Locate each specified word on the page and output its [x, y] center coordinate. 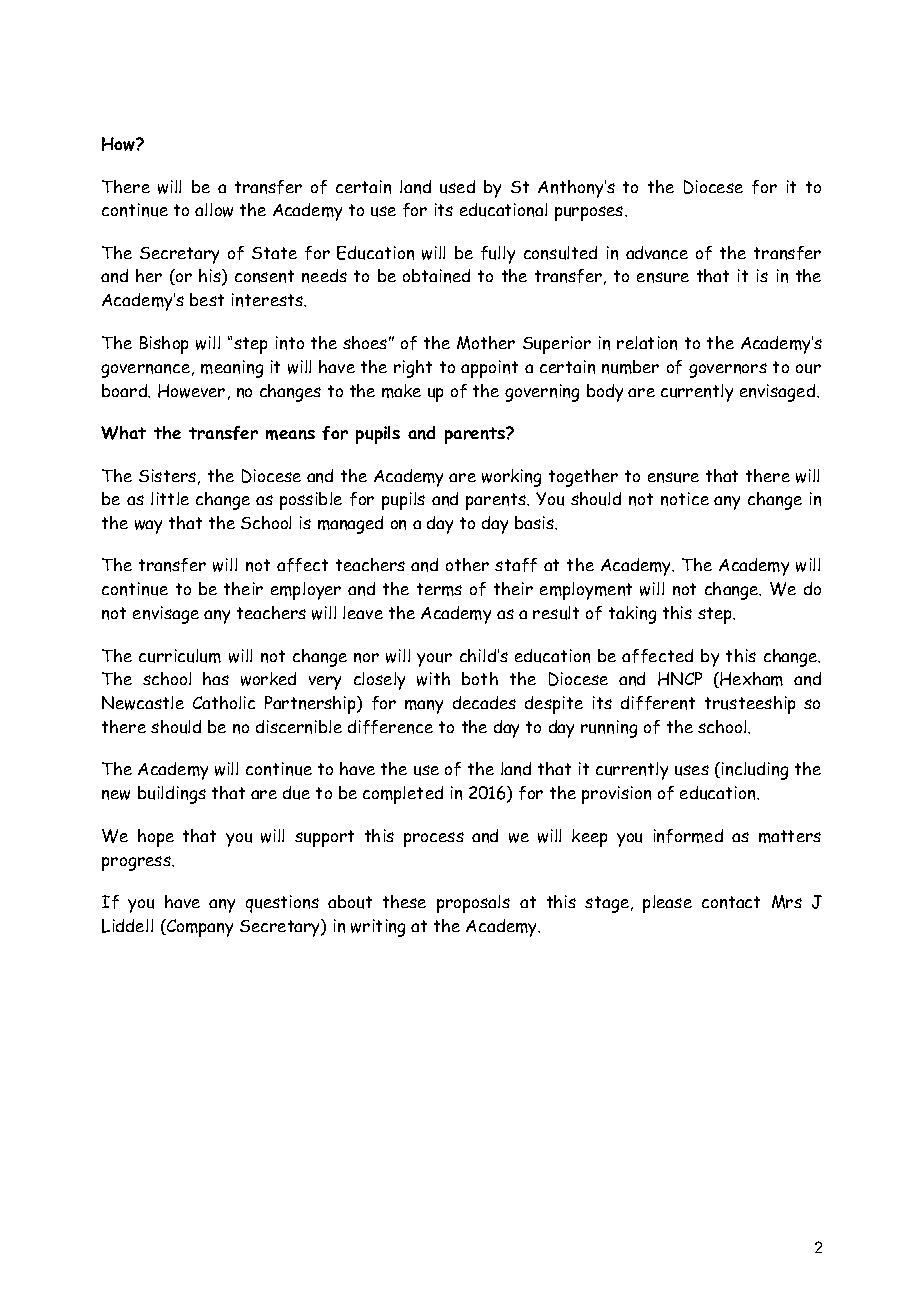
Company [198, 928]
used [457, 187]
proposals [473, 904]
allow [214, 210]
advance [657, 253]
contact [731, 902]
